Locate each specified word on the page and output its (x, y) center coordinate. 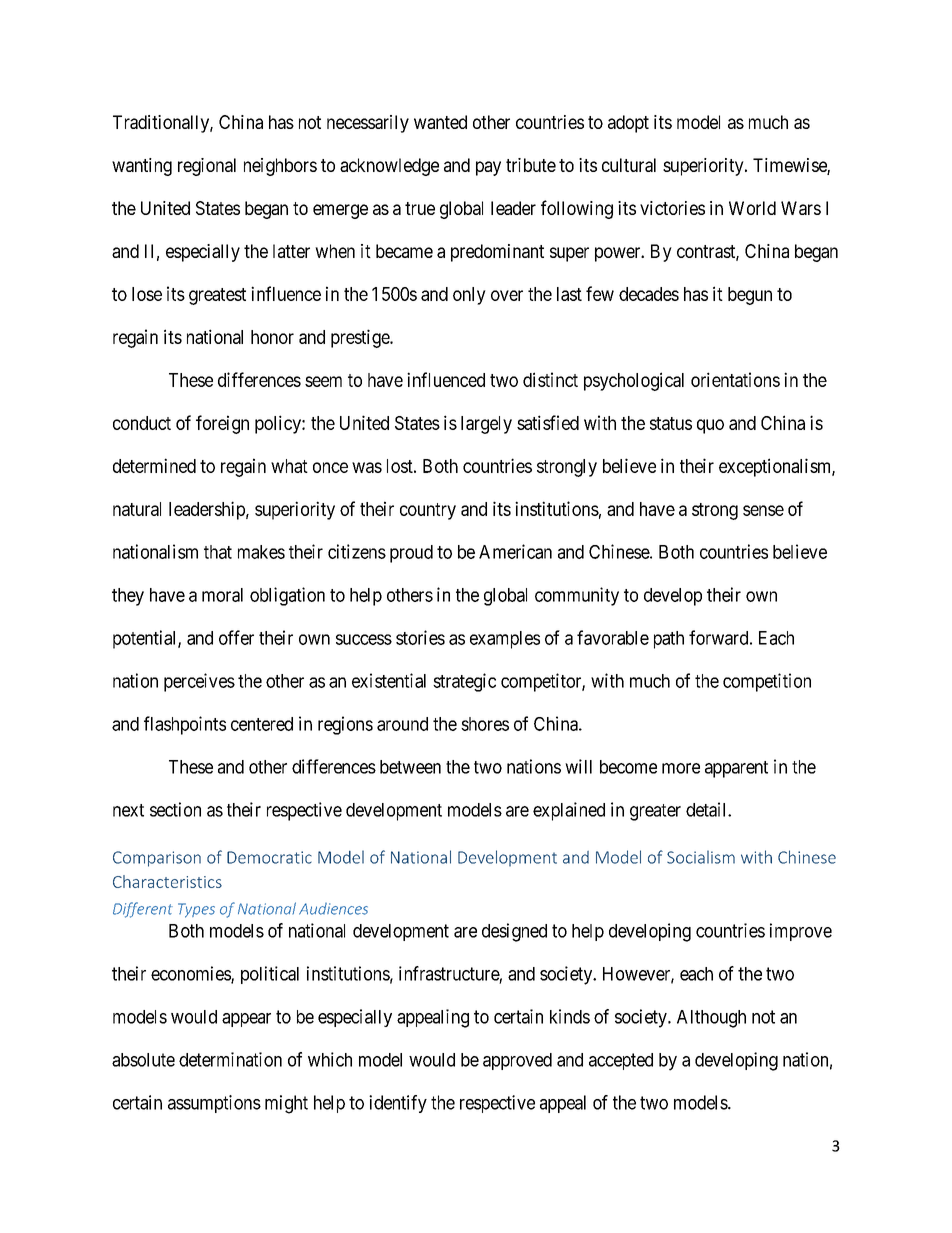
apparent (736, 769)
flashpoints (185, 725)
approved (517, 1061)
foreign (222, 424)
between (410, 767)
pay (488, 168)
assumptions (214, 1104)
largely (486, 425)
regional (207, 167)
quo (710, 426)
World (752, 208)
